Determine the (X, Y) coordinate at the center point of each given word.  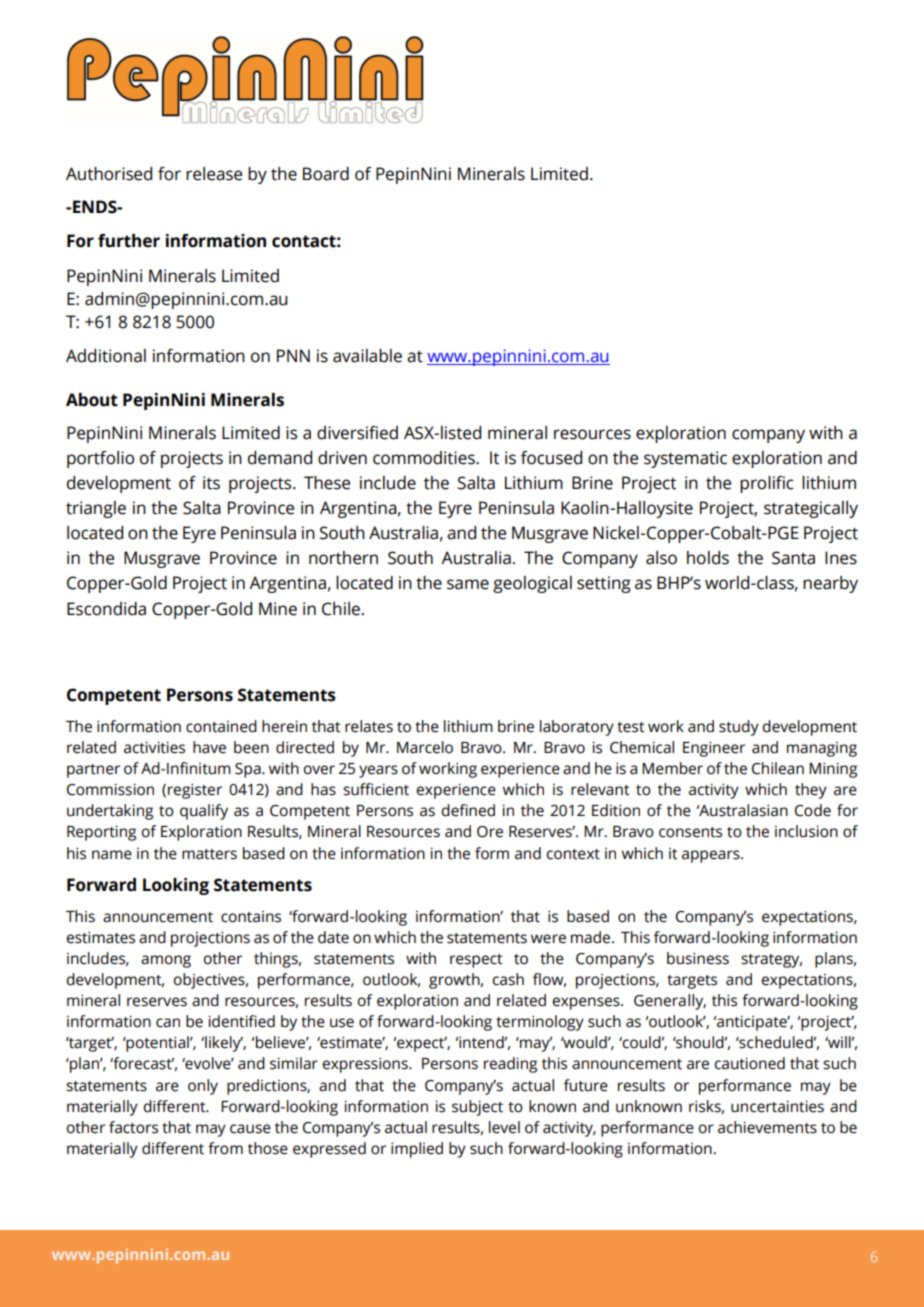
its (211, 483)
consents (690, 832)
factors (133, 1127)
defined (468, 810)
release (214, 174)
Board (326, 174)
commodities (425, 458)
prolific (767, 484)
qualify (204, 812)
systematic (685, 459)
